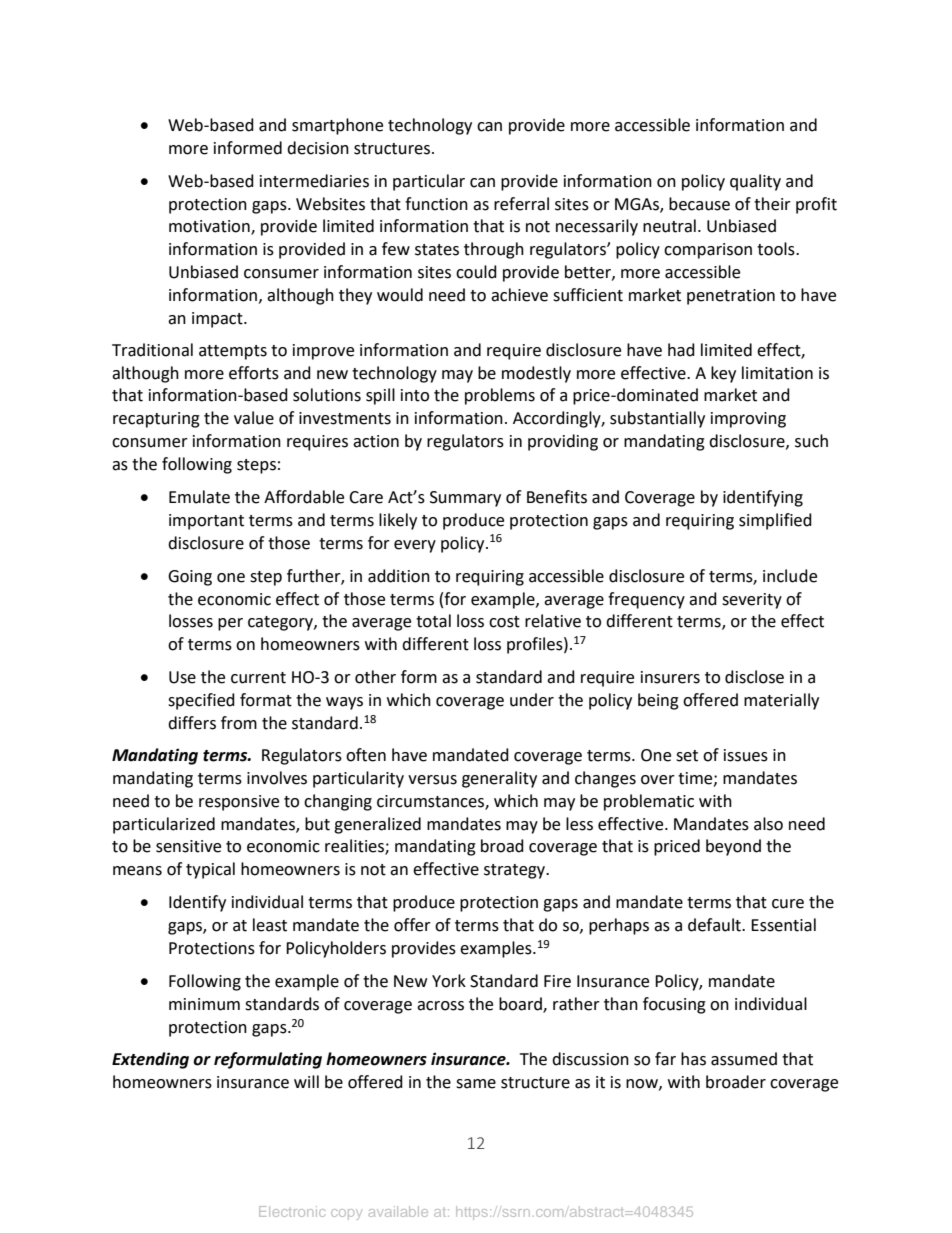 This screenshot has width=952, height=1233. Describe the element at coordinates (723, 374) in the screenshot. I see `key` at that location.
